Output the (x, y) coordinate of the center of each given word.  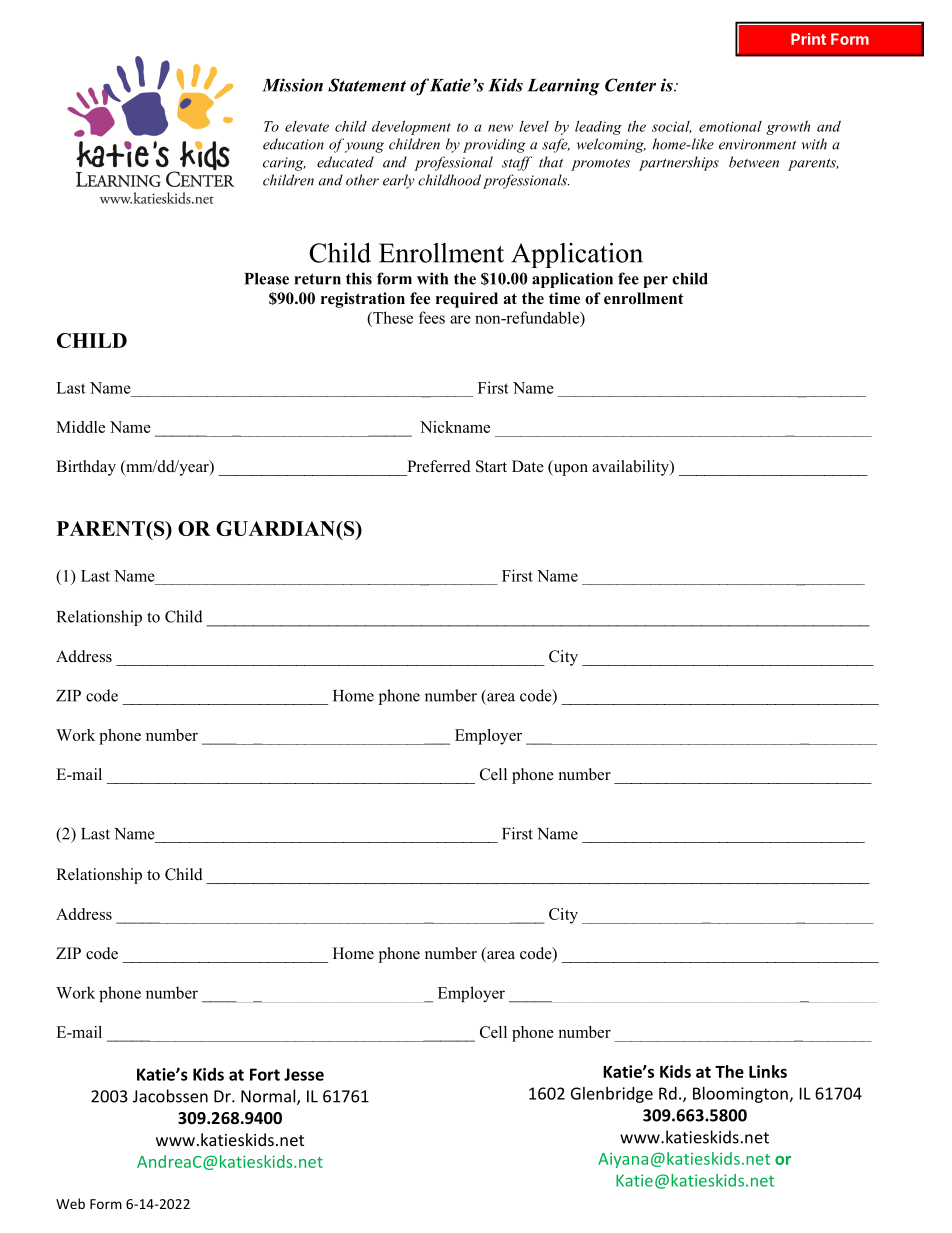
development (411, 128)
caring (284, 164)
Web (70, 1203)
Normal (268, 1096)
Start (491, 466)
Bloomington (740, 1095)
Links (768, 1071)
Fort (265, 1074)
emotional (730, 126)
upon (569, 470)
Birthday (86, 468)
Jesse (304, 1074)
